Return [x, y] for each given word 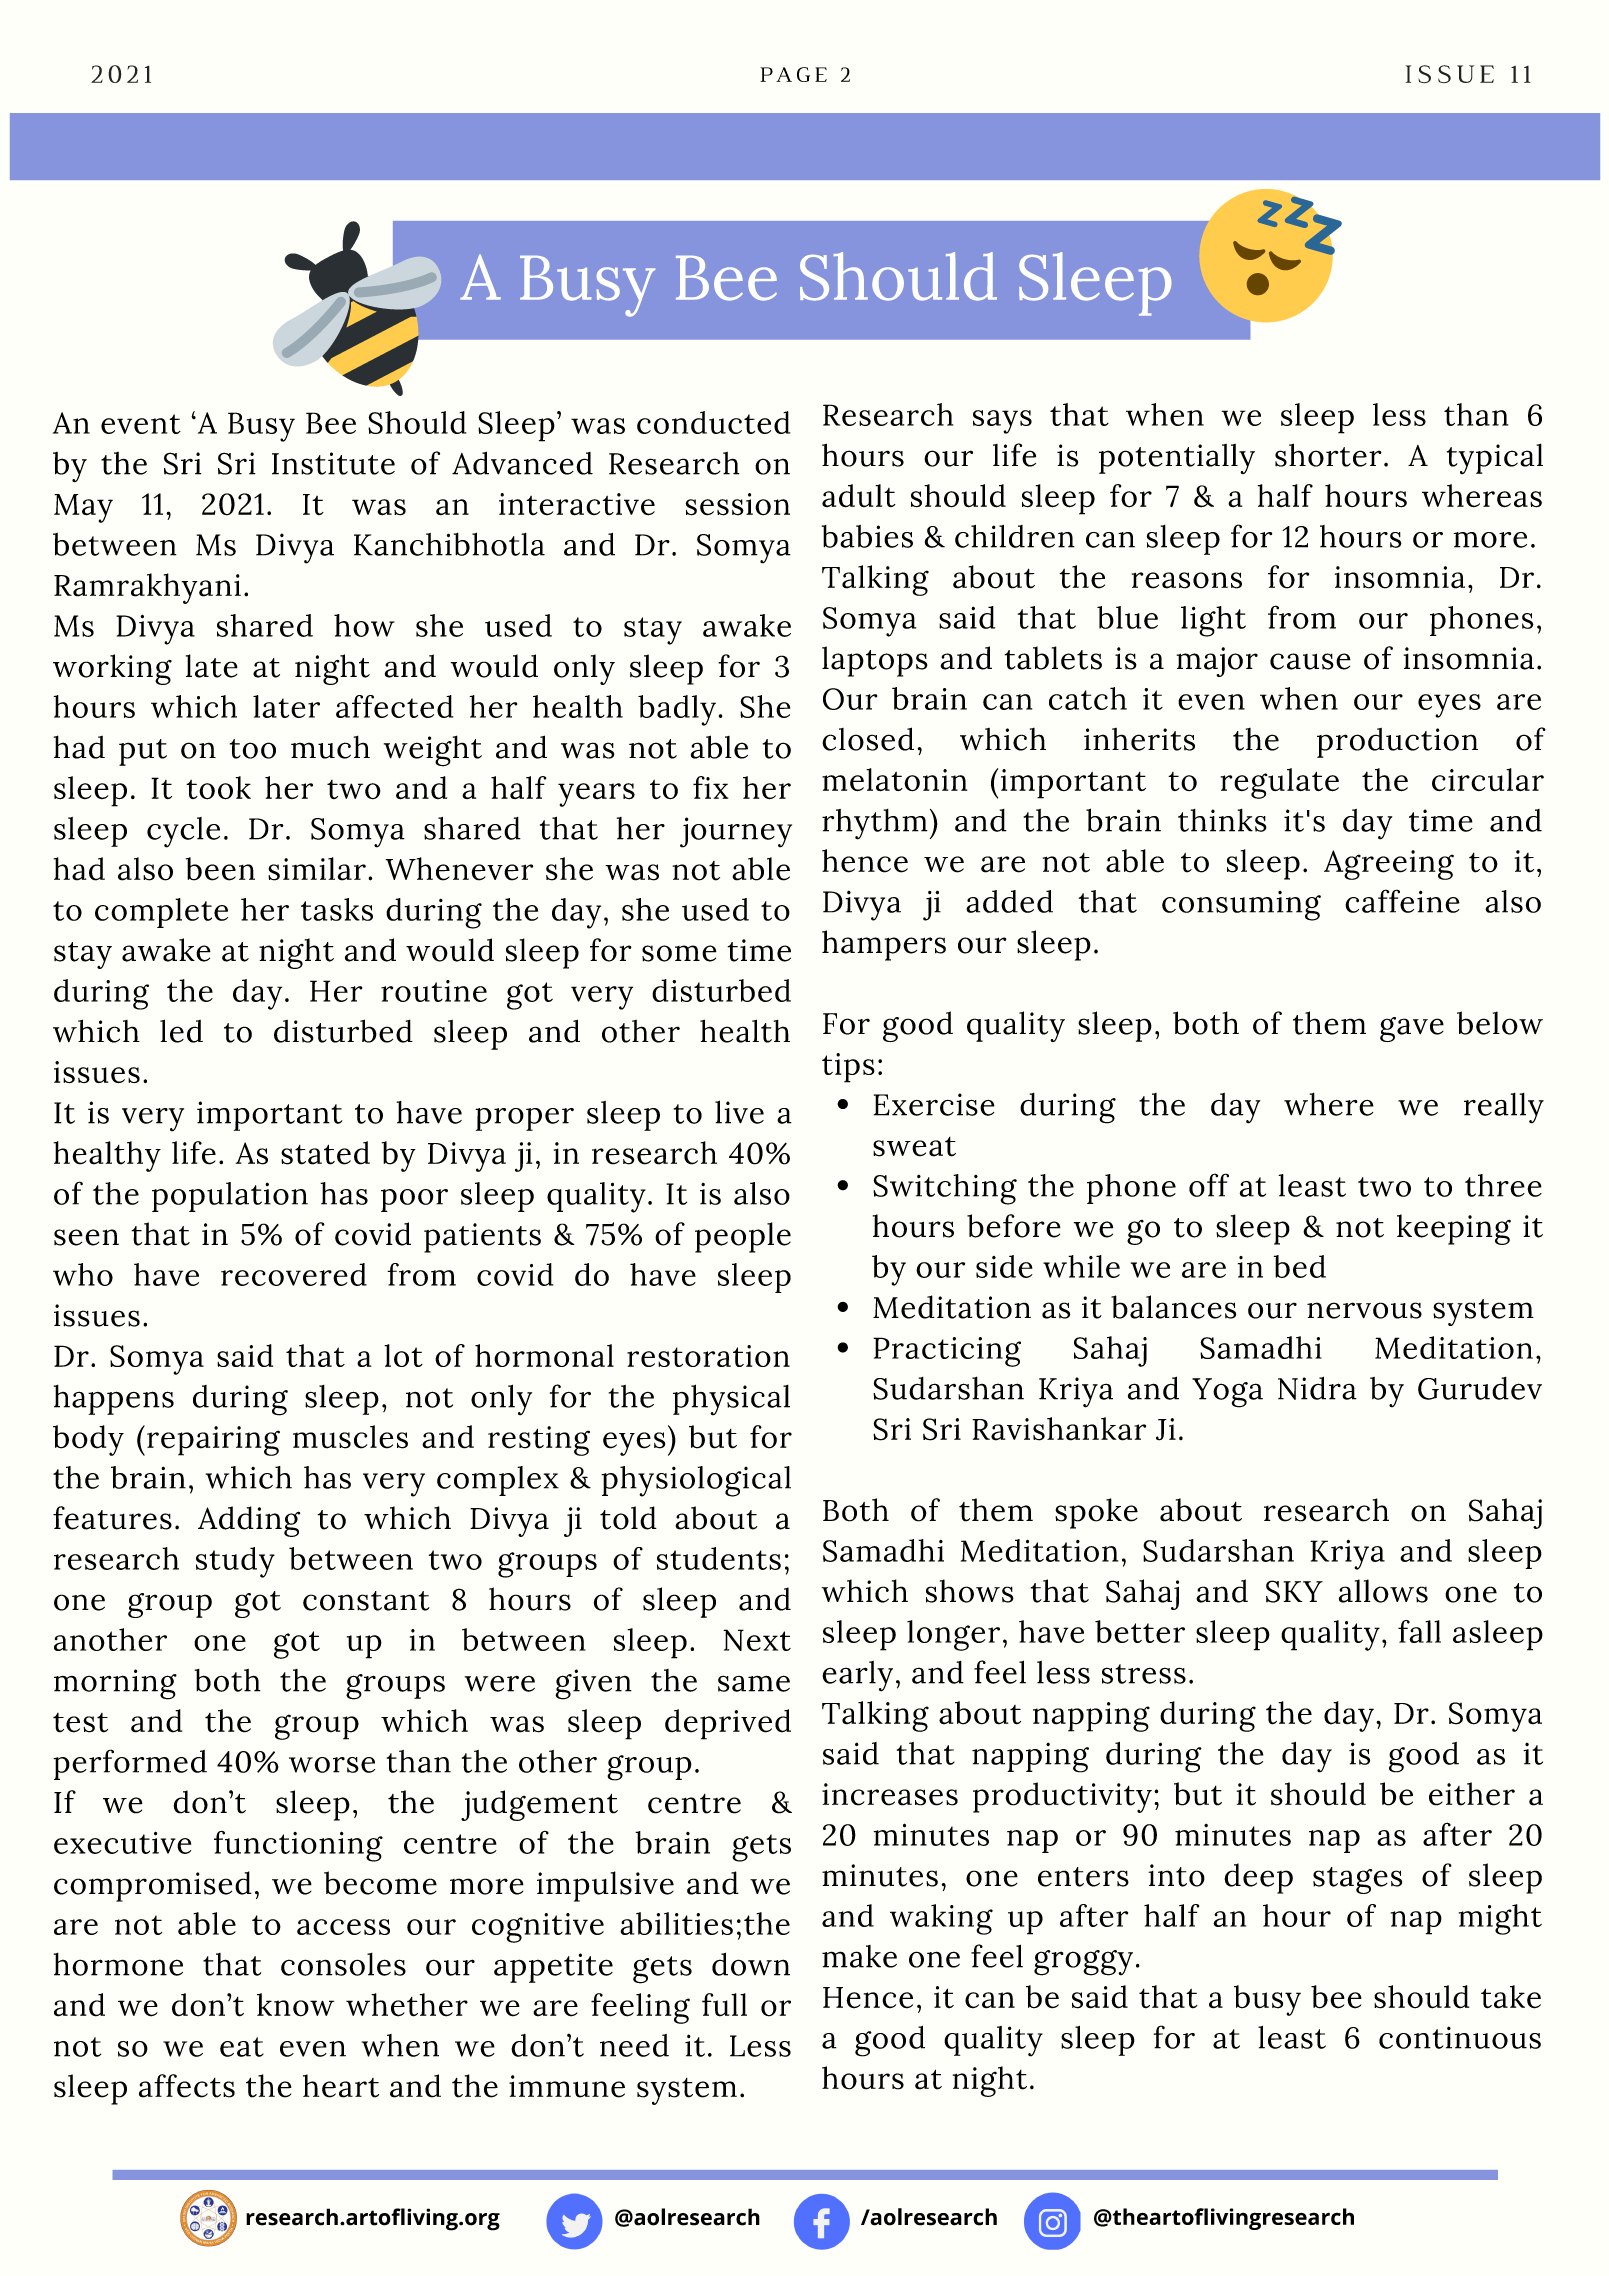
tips [848, 1068]
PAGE [793, 74]
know [295, 2005]
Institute [333, 463]
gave [1412, 1029]
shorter [1328, 455]
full [724, 2005]
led [181, 1031]
